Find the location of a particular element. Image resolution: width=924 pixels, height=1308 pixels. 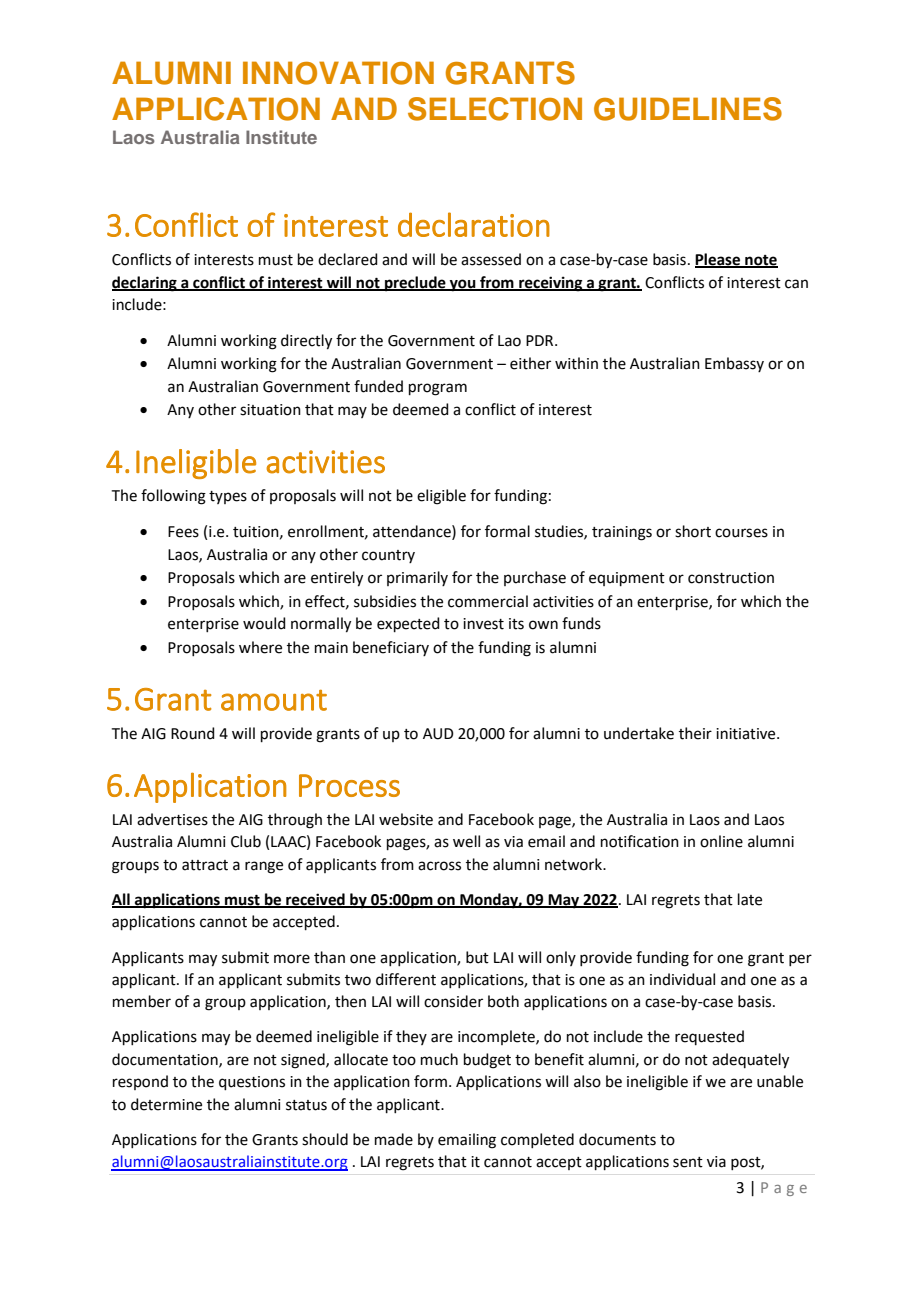

determine is located at coordinates (166, 1104).
